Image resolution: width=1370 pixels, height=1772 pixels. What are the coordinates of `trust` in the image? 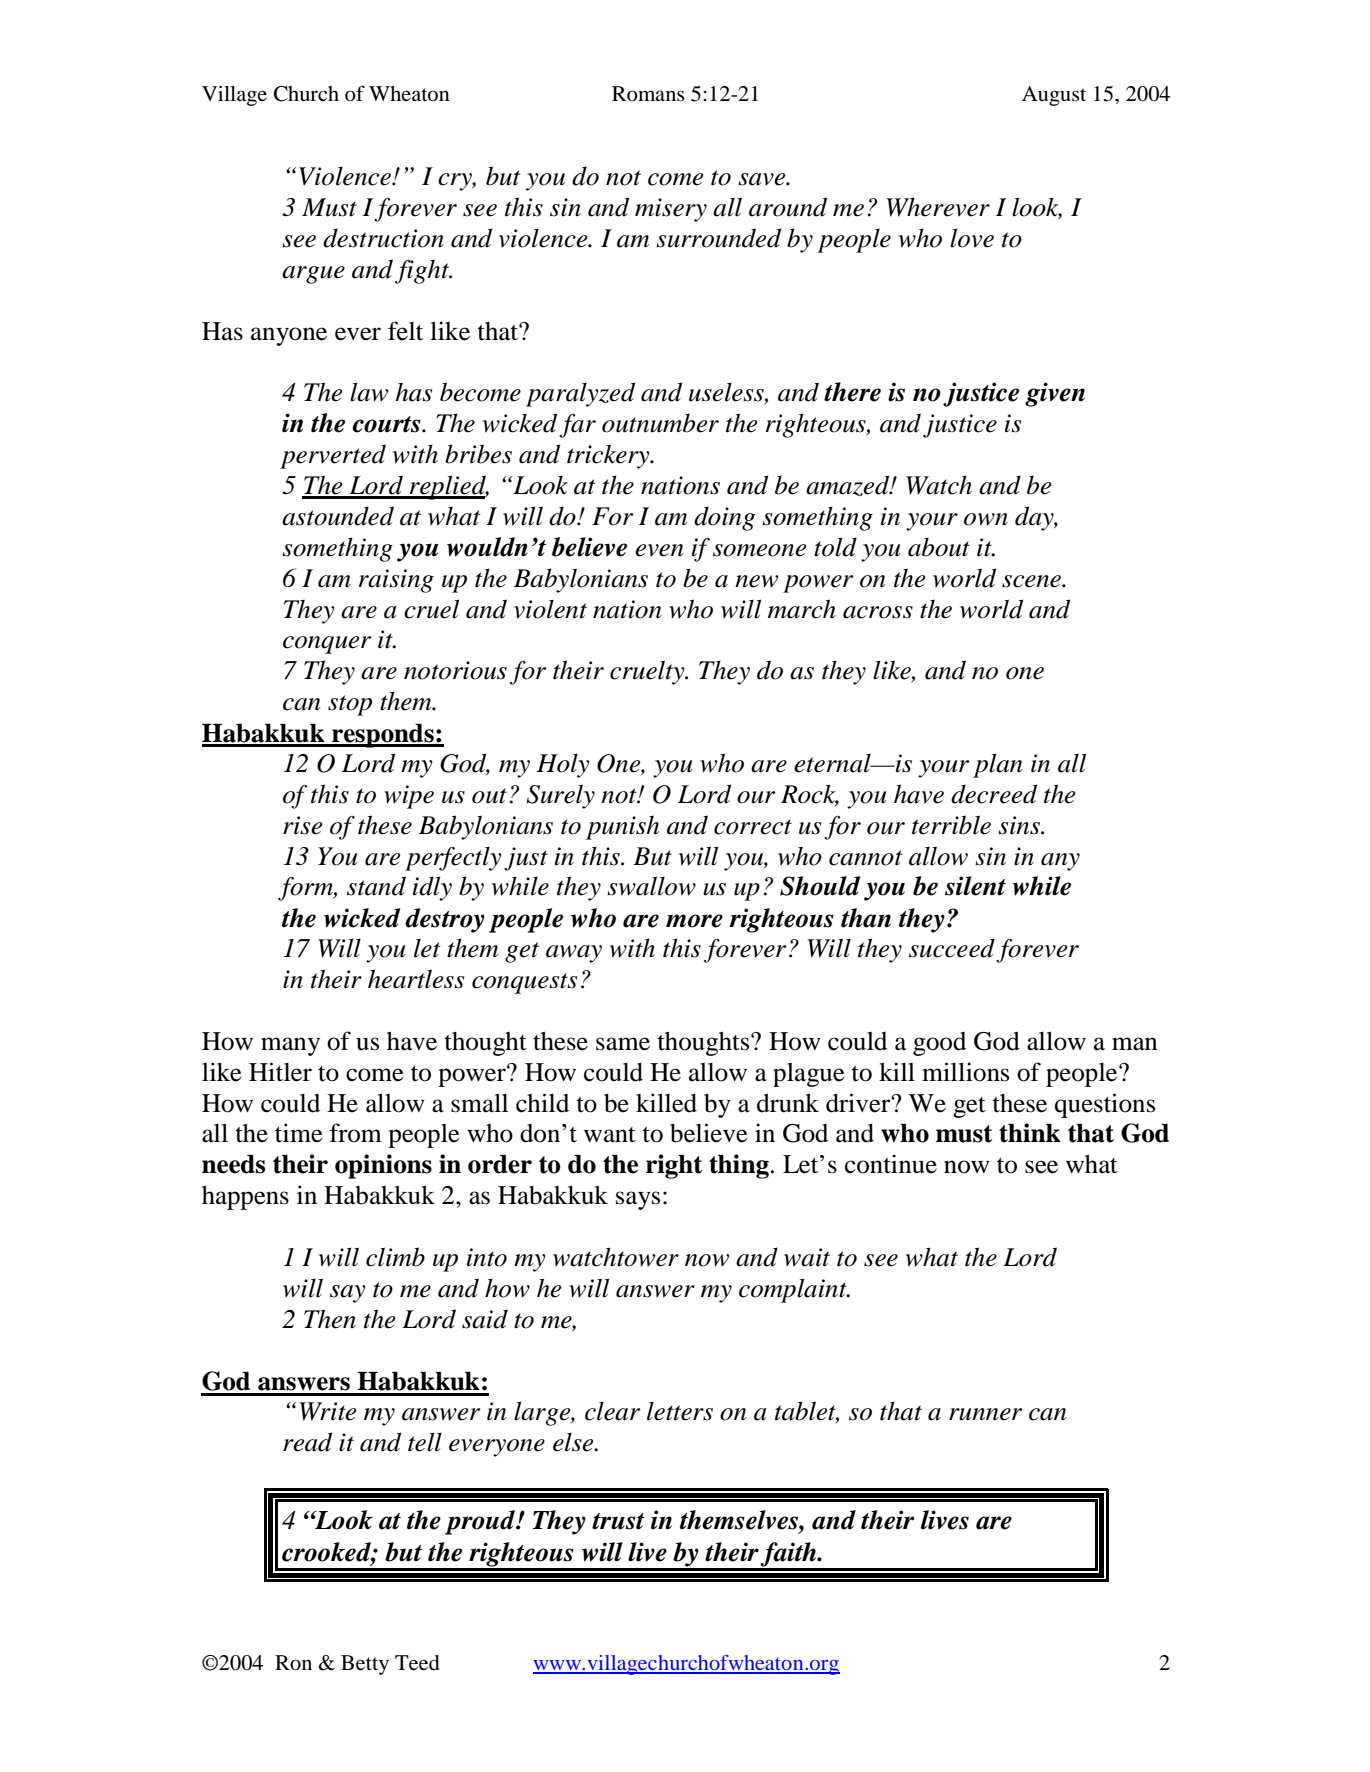 It's located at (618, 1521).
